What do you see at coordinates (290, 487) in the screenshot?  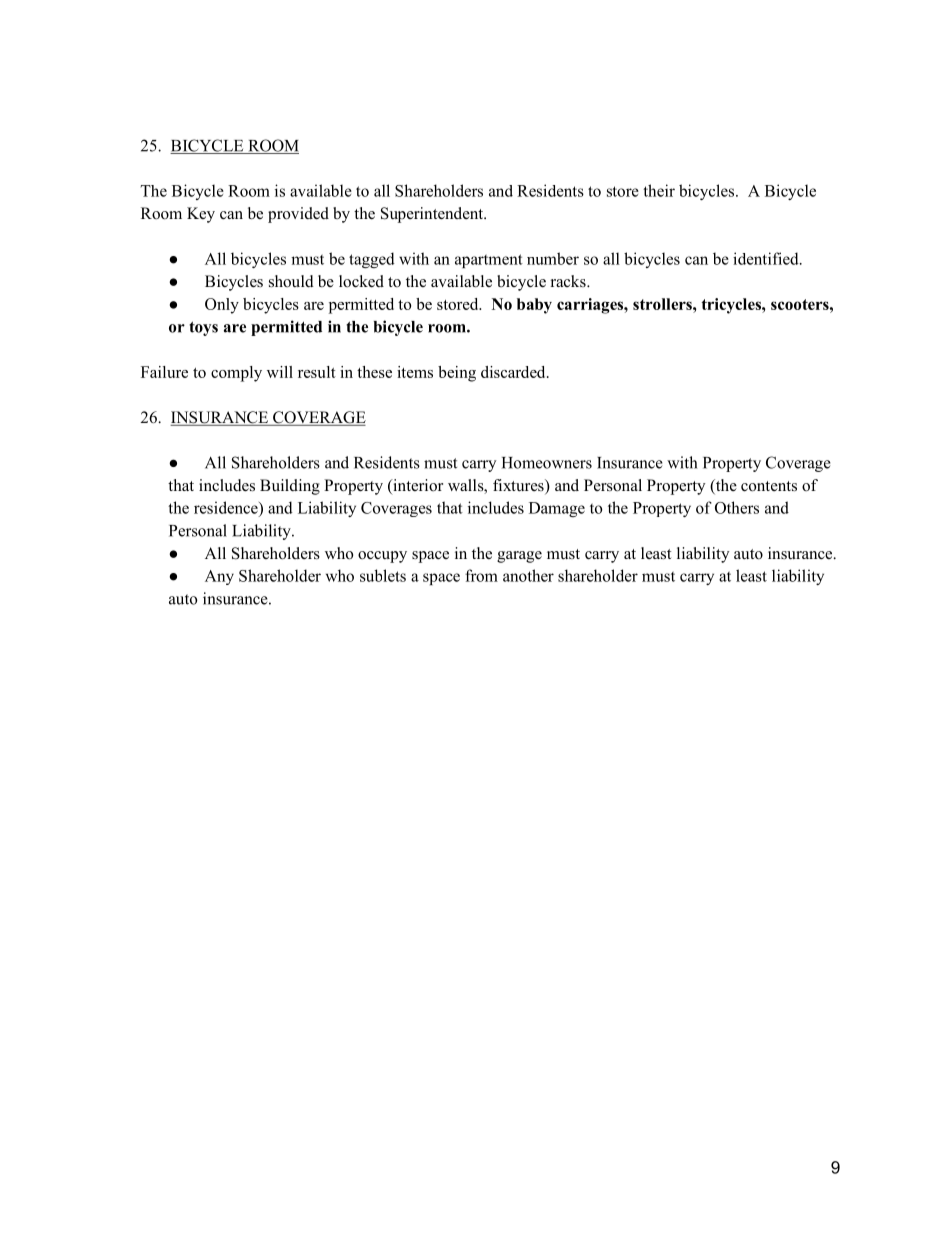 I see `Building` at bounding box center [290, 487].
